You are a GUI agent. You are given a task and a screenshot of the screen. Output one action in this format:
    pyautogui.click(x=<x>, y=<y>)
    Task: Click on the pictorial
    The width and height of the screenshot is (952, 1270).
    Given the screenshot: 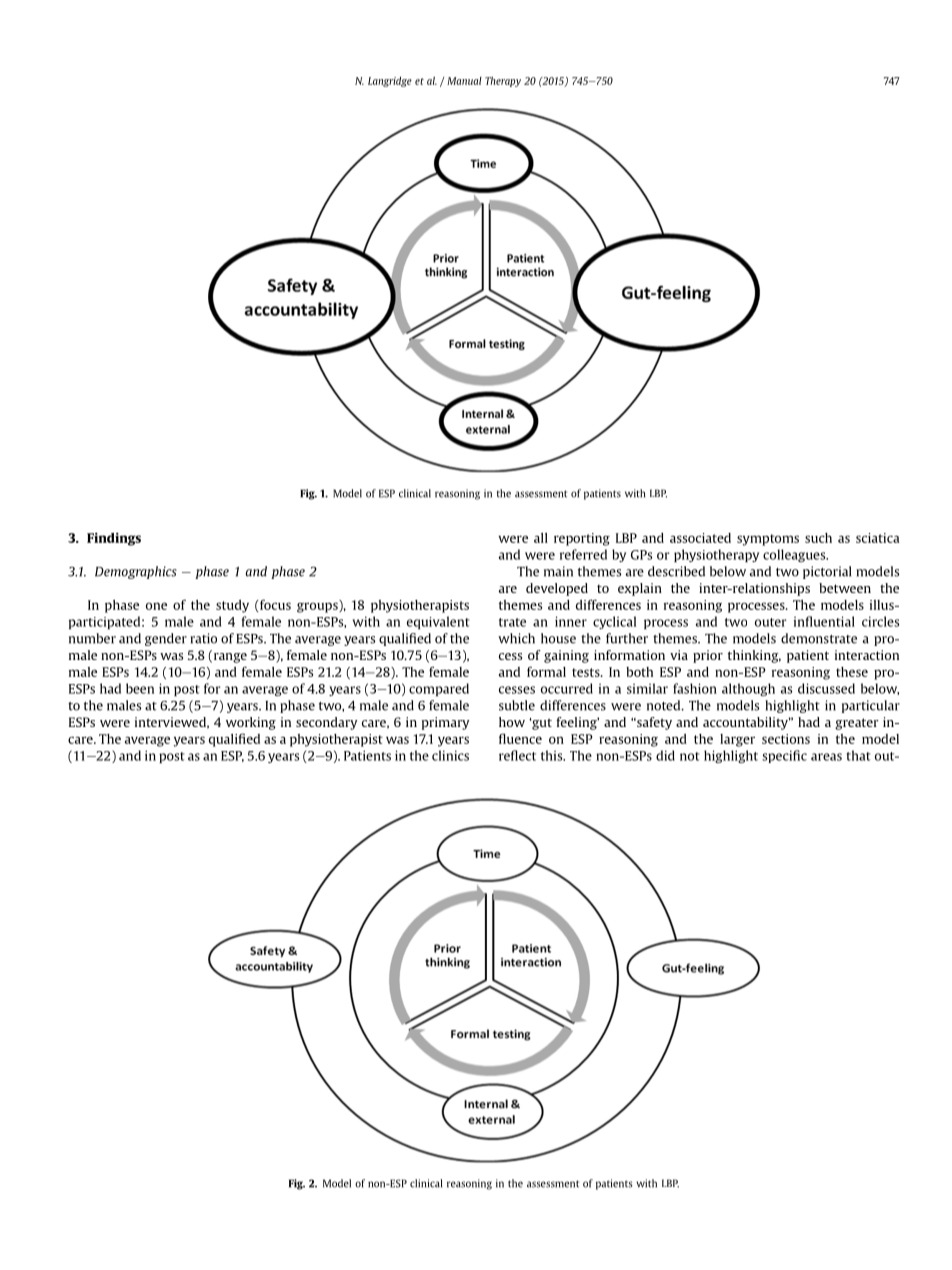 What is the action you would take?
    pyautogui.click(x=827, y=572)
